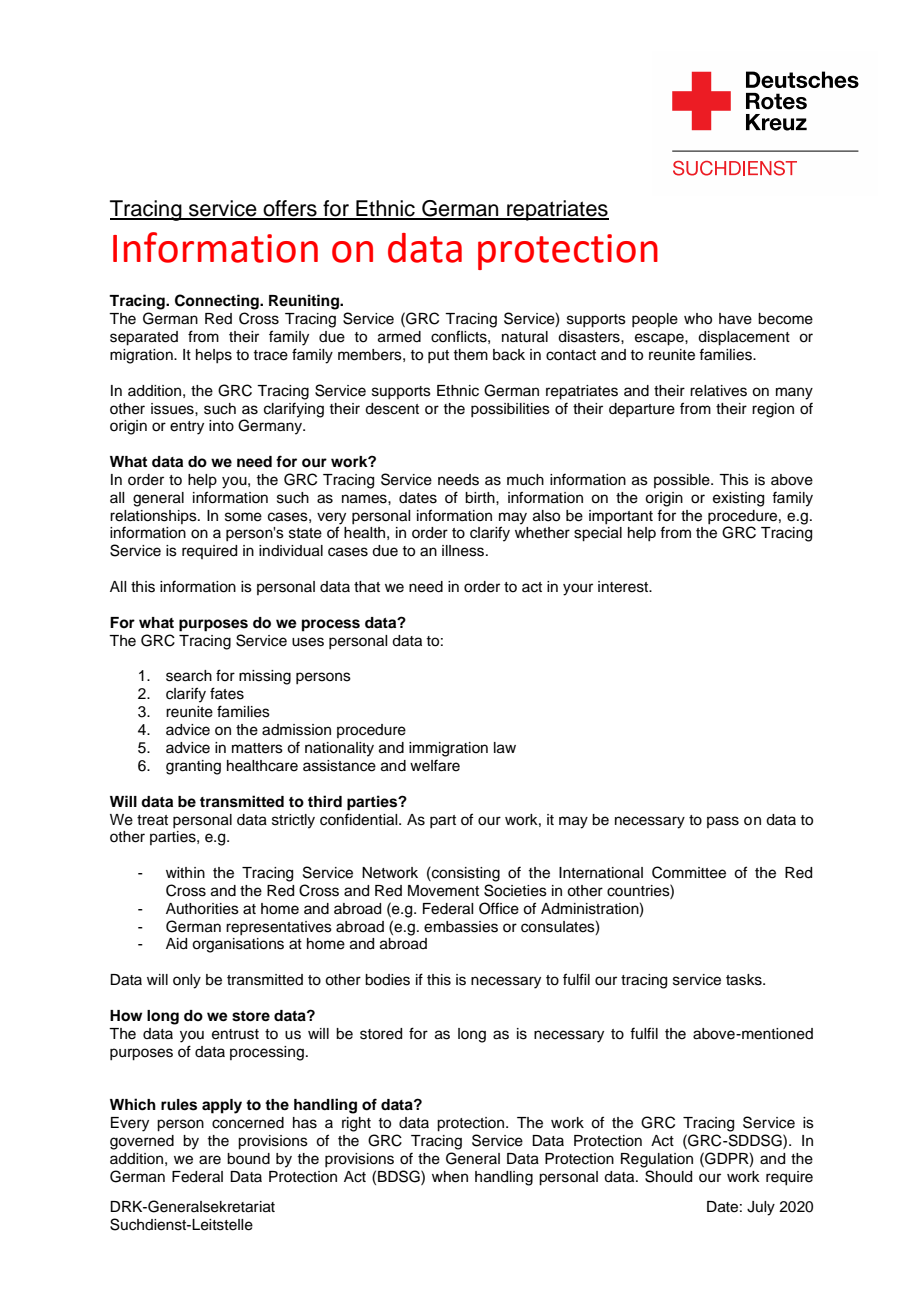  What do you see at coordinates (723, 822) in the screenshot?
I see `pass` at bounding box center [723, 822].
